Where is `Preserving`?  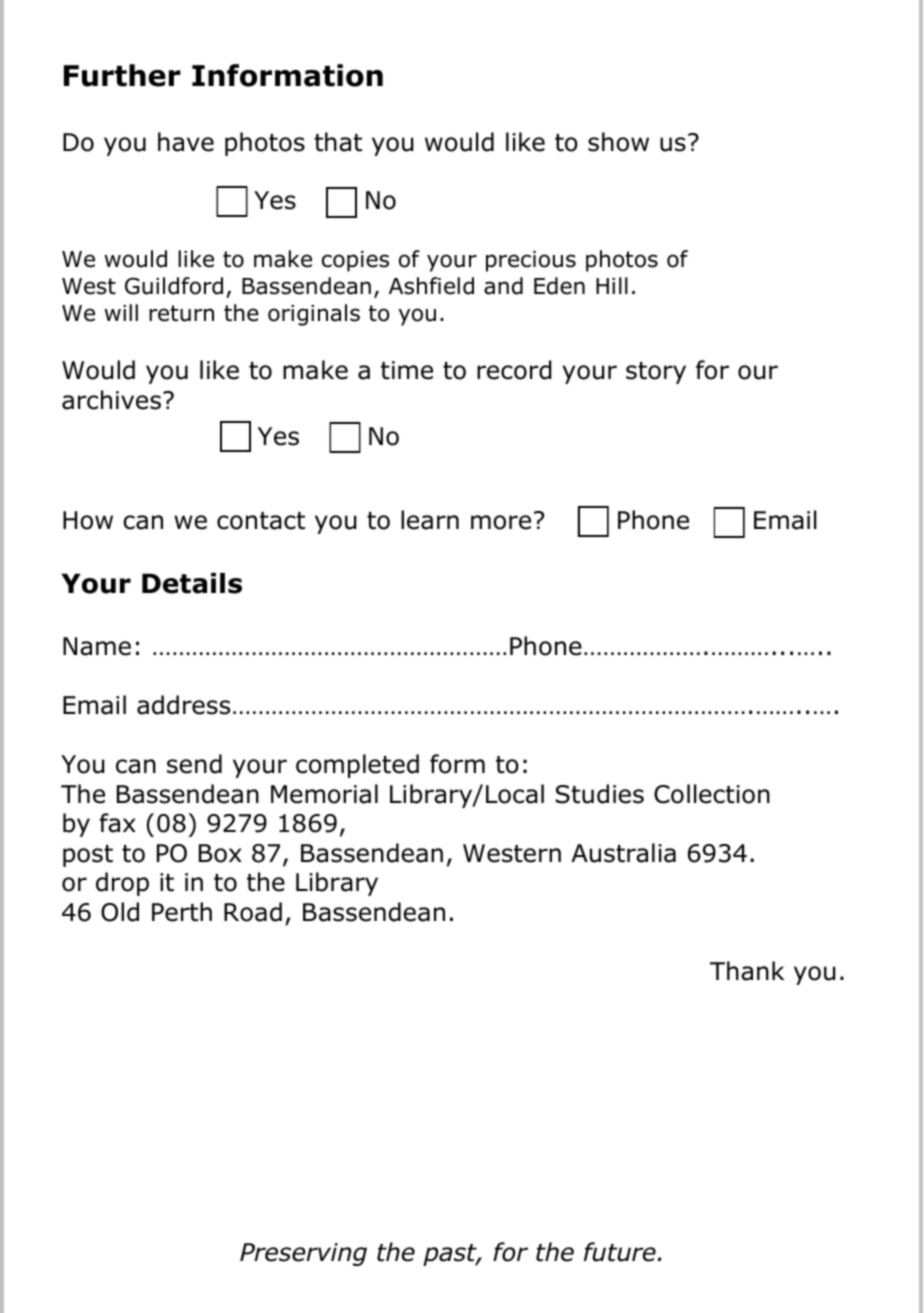 Preserving is located at coordinates (303, 1254).
